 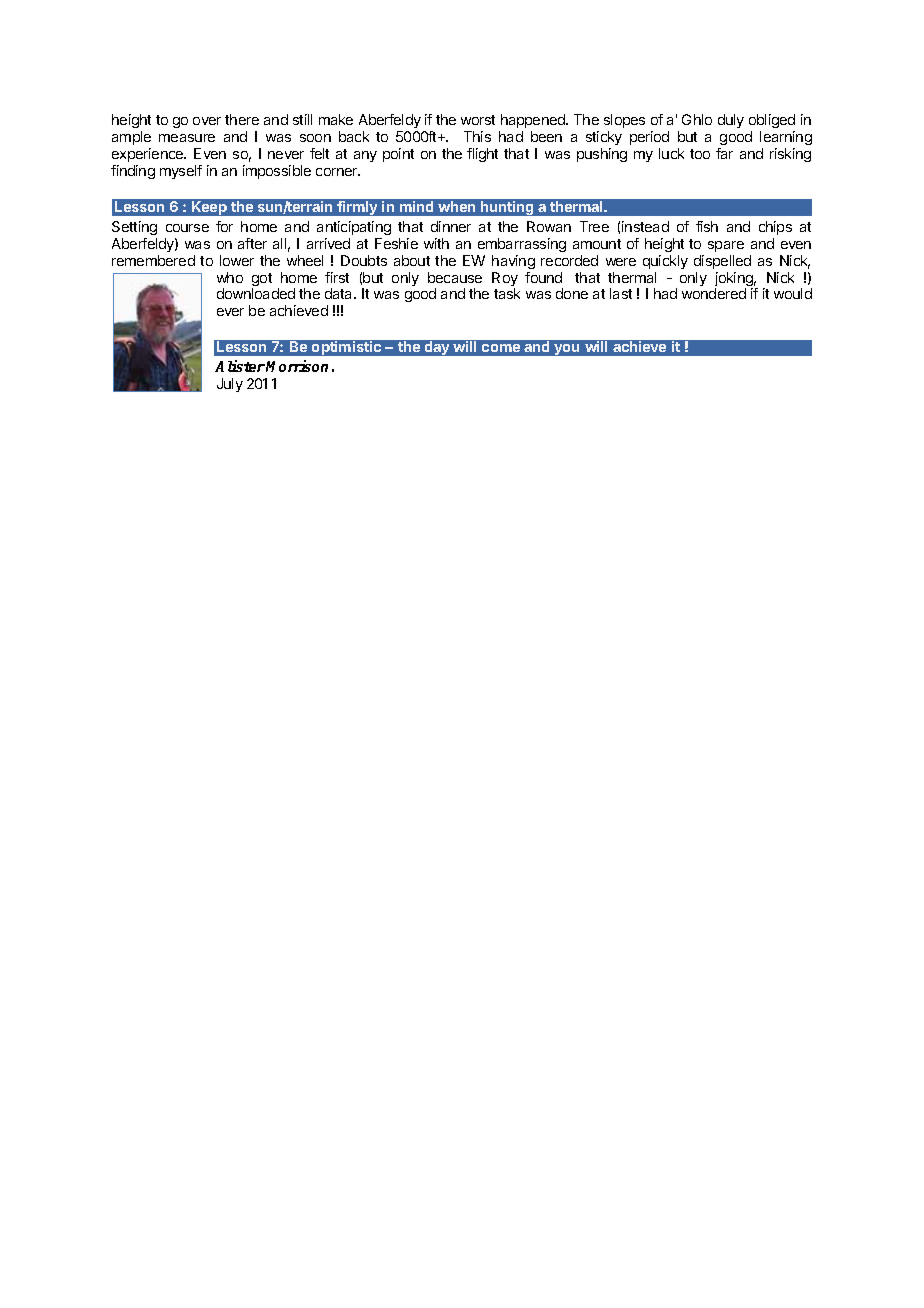 I want to click on downloaded, so click(x=256, y=293).
